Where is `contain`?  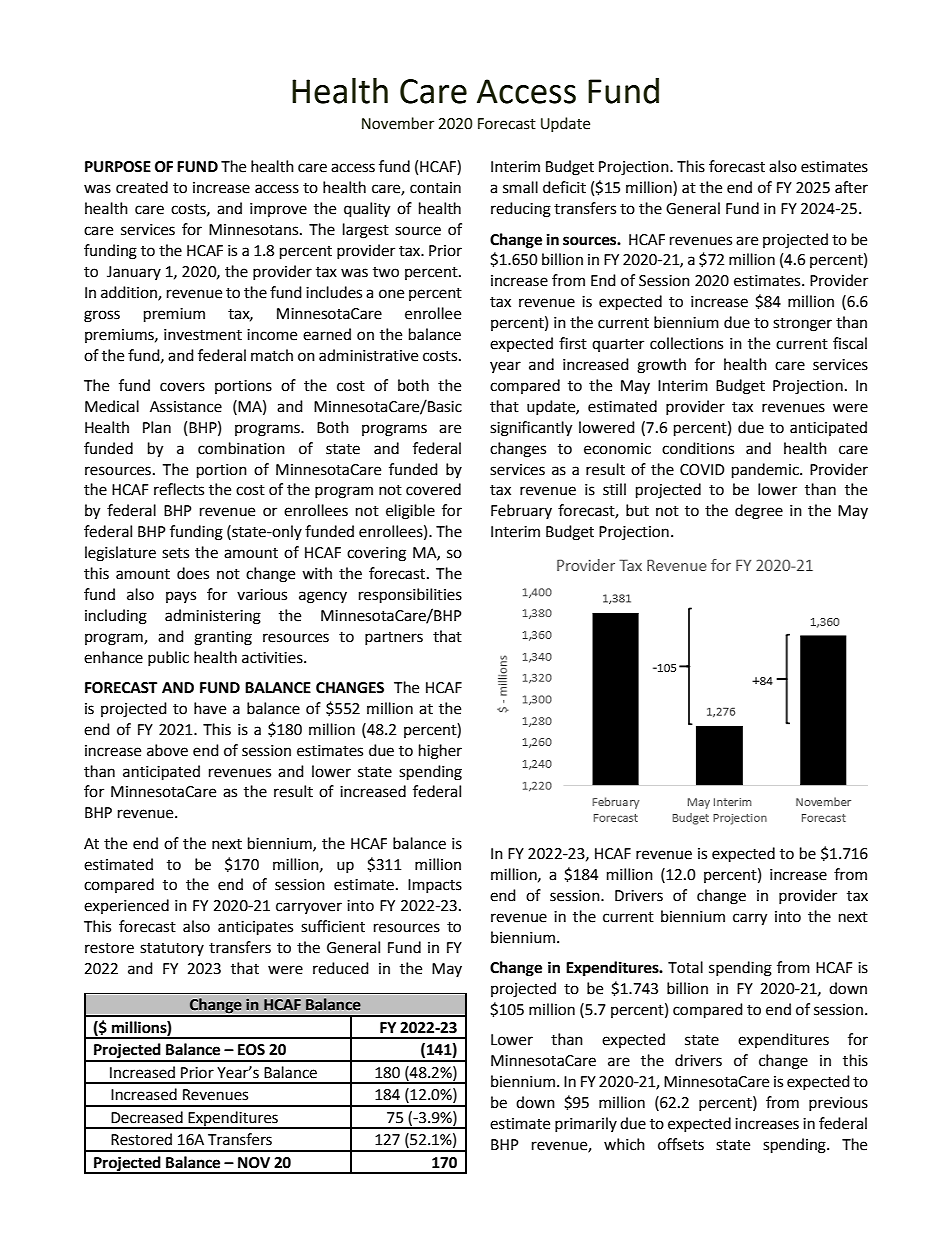 contain is located at coordinates (435, 188).
